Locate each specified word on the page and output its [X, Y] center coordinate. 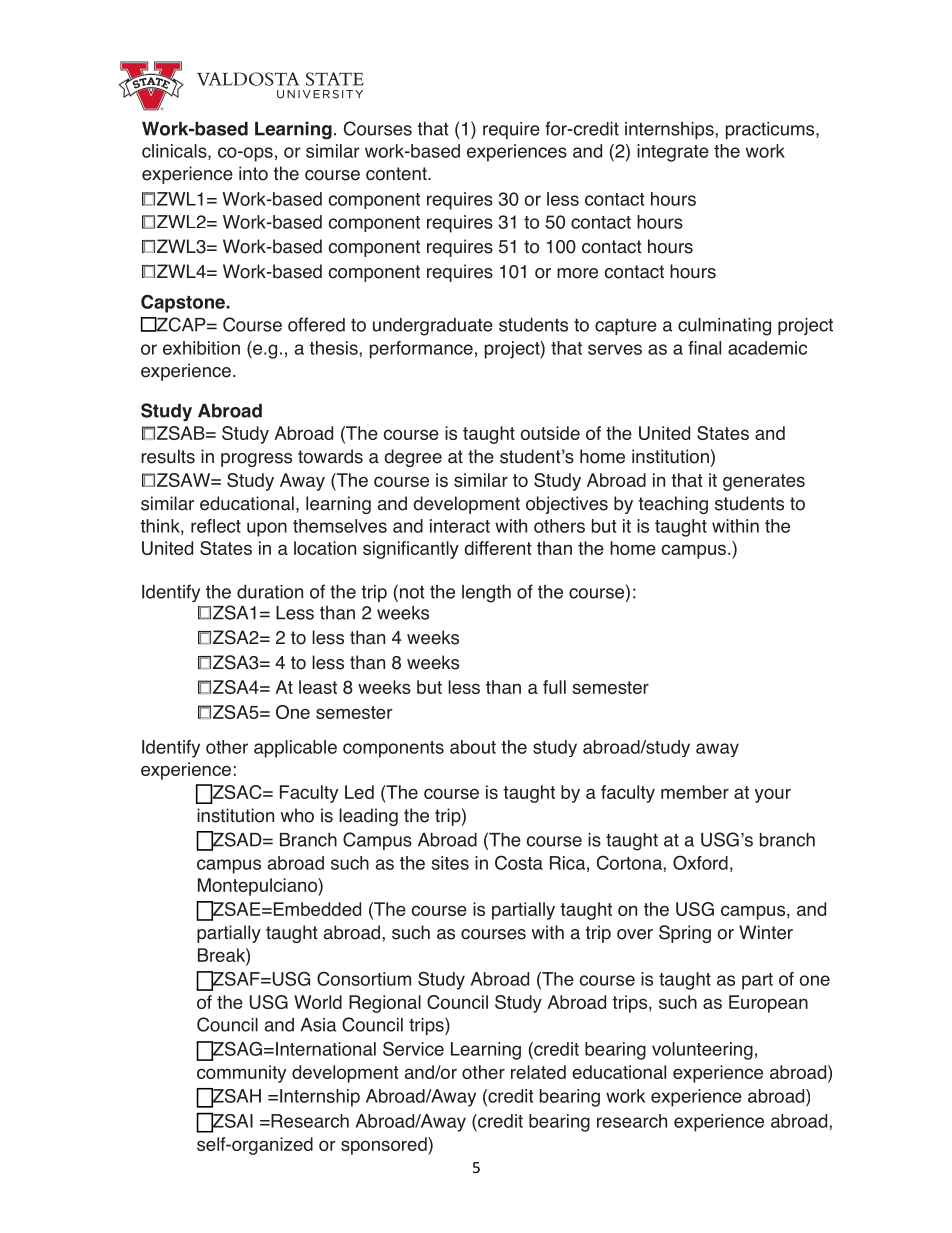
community [241, 1074]
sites [450, 863]
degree [413, 458]
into [253, 173]
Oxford [700, 862]
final [704, 348]
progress [256, 460]
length [486, 594]
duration [270, 592]
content [397, 174]
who [297, 815]
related [538, 1072]
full [554, 687]
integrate [673, 153]
